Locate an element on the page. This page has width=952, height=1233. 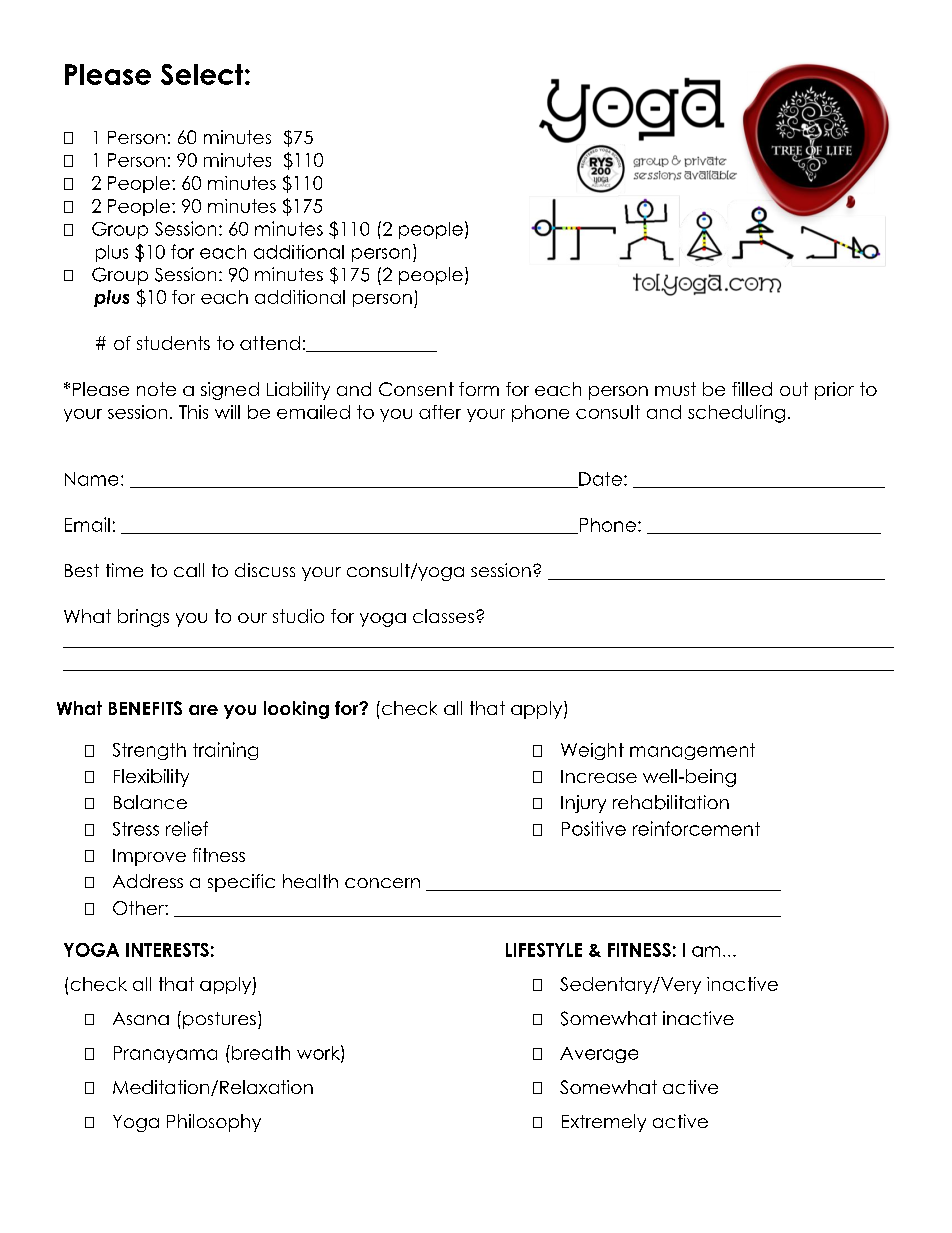
management is located at coordinates (692, 751).
